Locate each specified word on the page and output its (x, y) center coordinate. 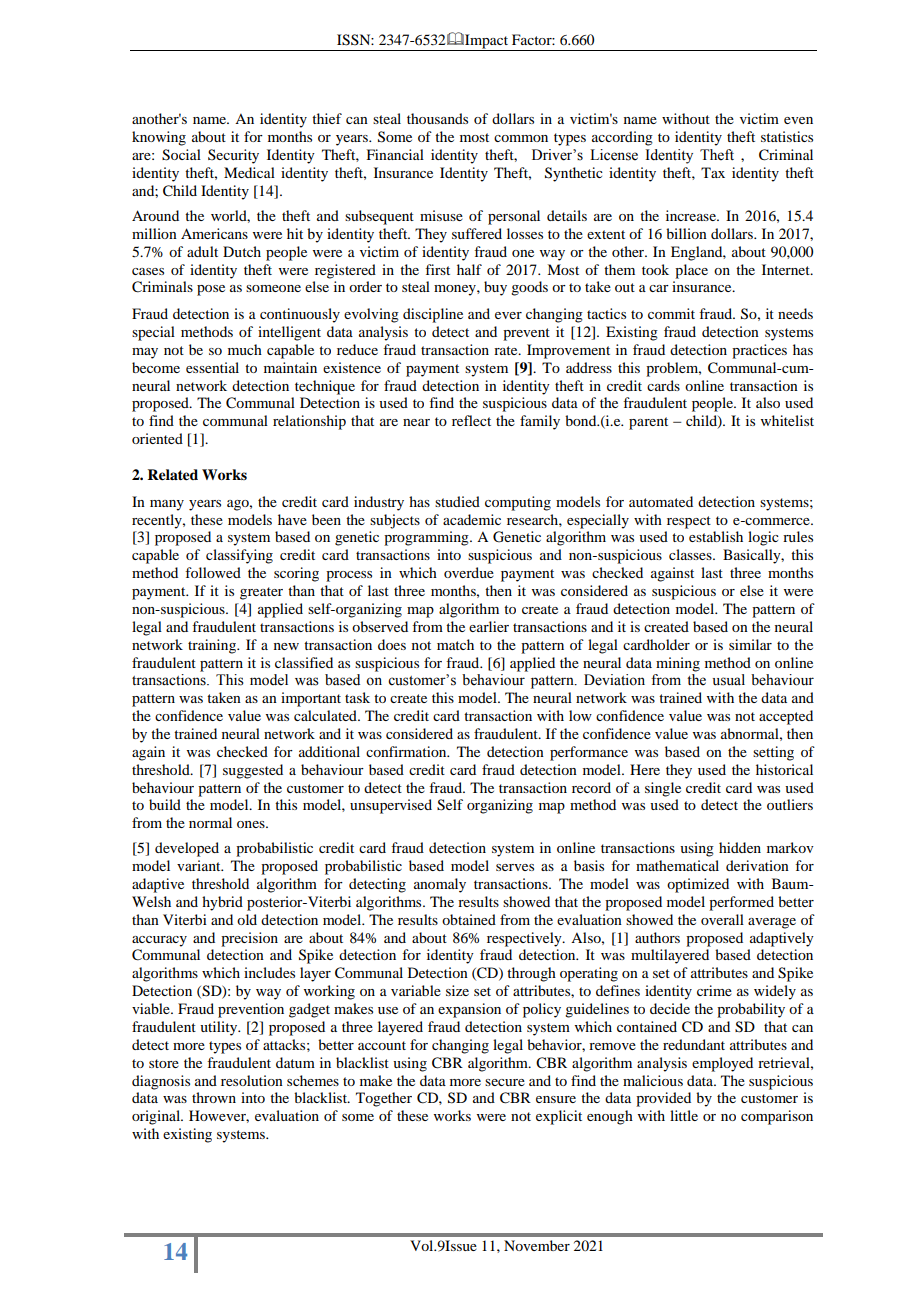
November (537, 1245)
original (157, 1117)
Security (233, 156)
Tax (713, 172)
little (684, 1115)
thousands (437, 118)
